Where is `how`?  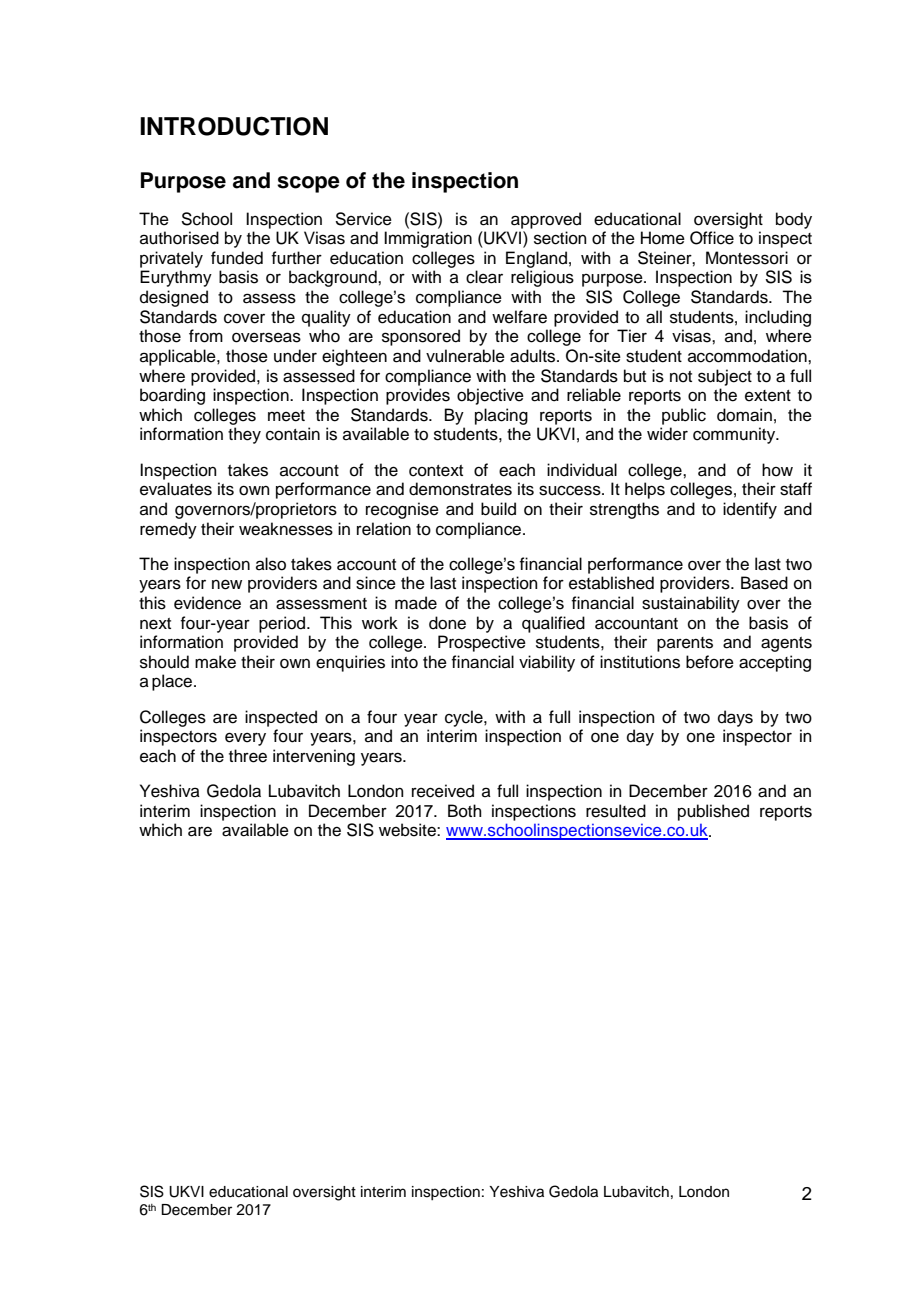 how is located at coordinates (777, 470).
